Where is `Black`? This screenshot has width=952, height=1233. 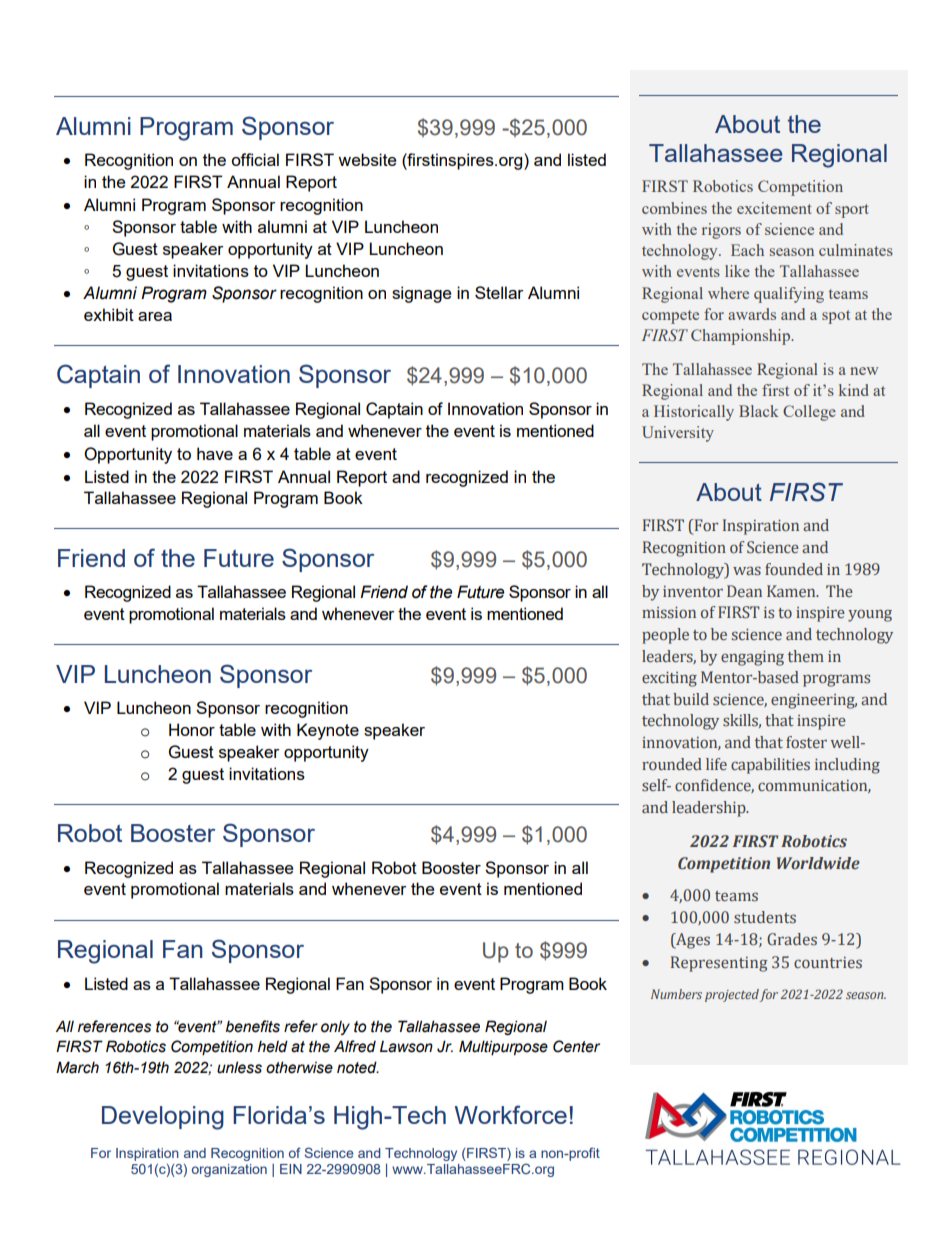 Black is located at coordinates (758, 411).
